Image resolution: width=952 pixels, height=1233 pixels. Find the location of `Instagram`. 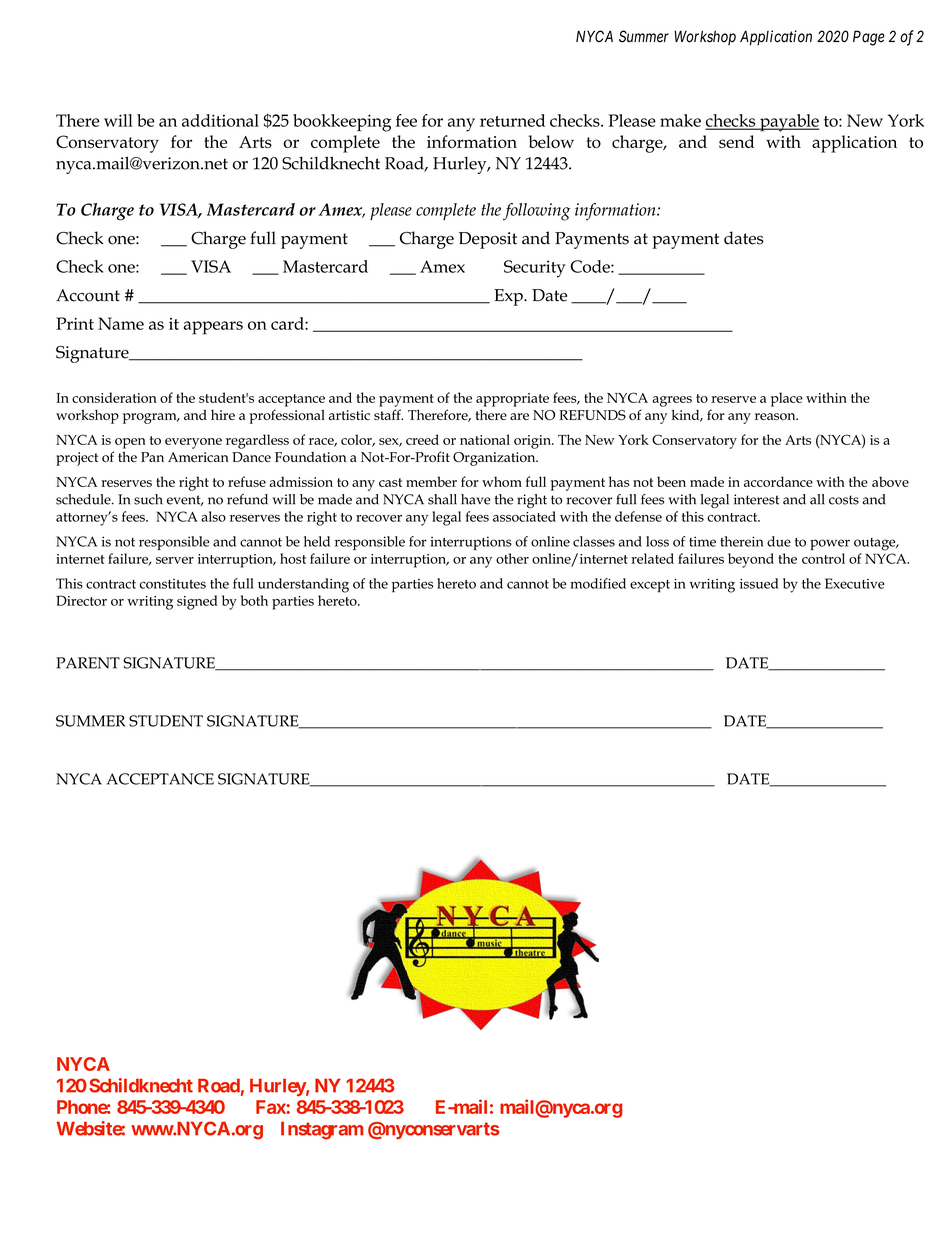

Instagram is located at coordinates (322, 1131).
